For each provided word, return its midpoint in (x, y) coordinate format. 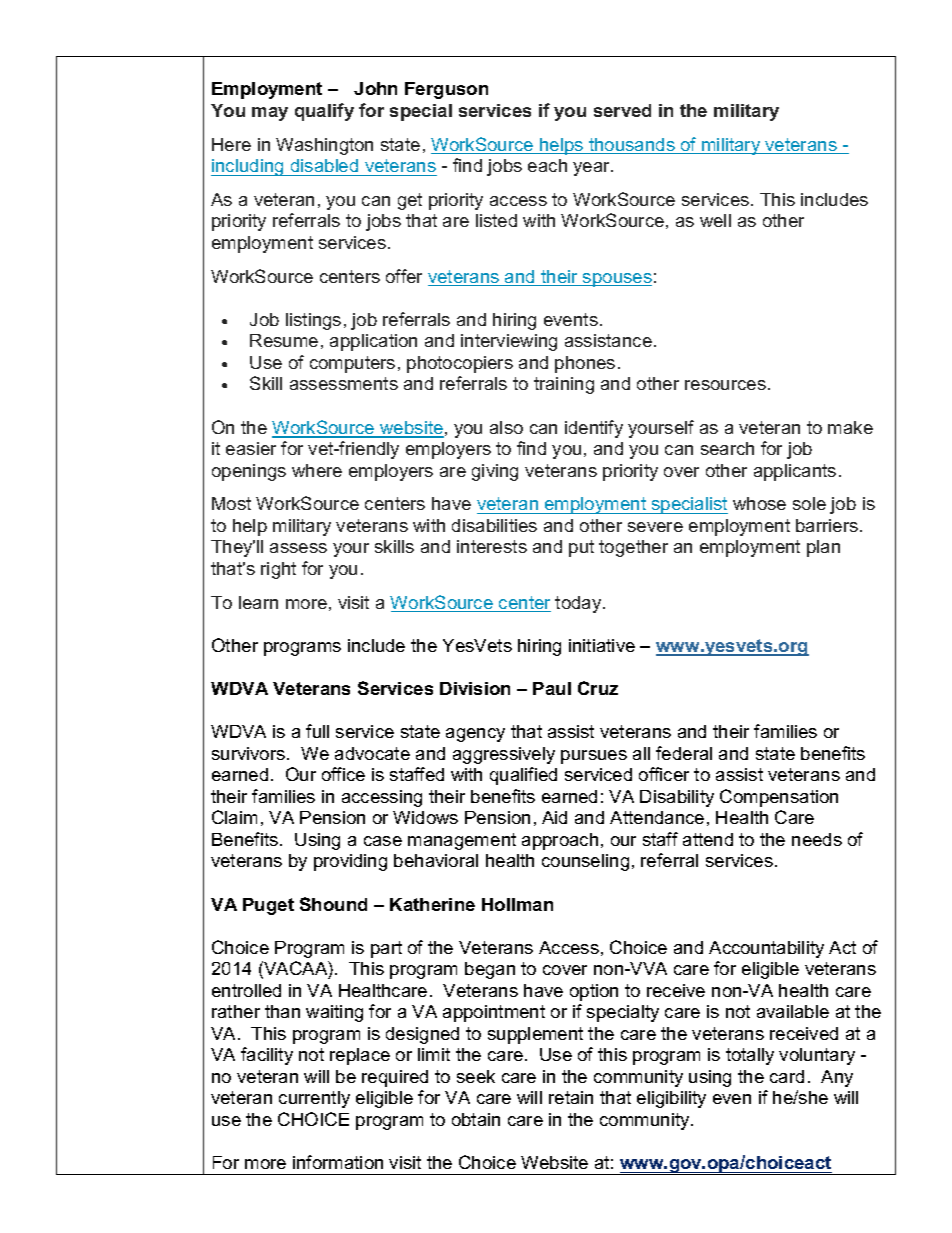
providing (350, 862)
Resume (284, 340)
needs (817, 839)
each (547, 165)
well (715, 220)
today (579, 604)
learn (258, 602)
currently (314, 1099)
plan (823, 548)
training (564, 385)
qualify (324, 112)
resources (725, 385)
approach (560, 841)
